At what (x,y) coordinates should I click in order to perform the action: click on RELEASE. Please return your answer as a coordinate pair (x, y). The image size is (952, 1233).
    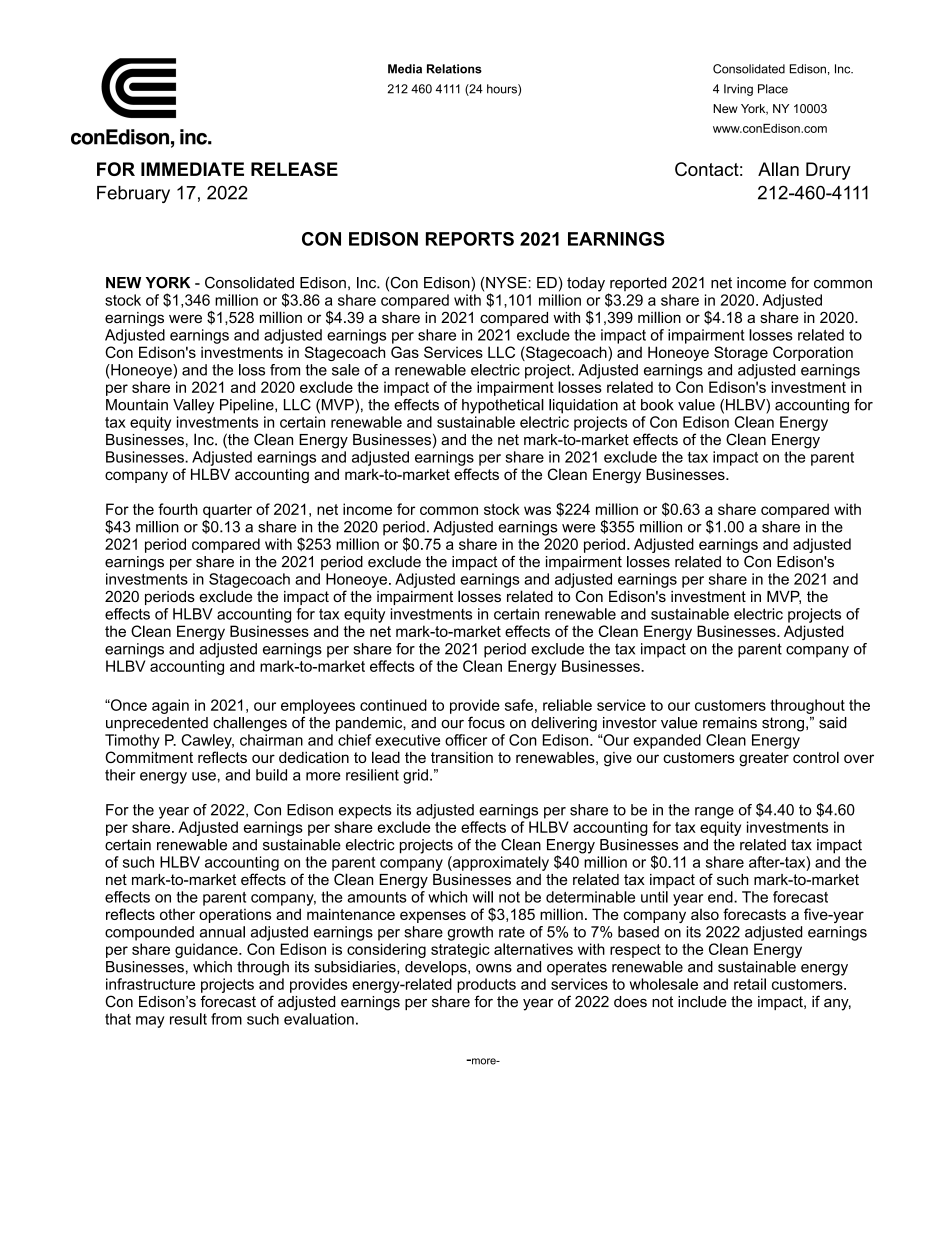
    Looking at the image, I should click on (294, 169).
